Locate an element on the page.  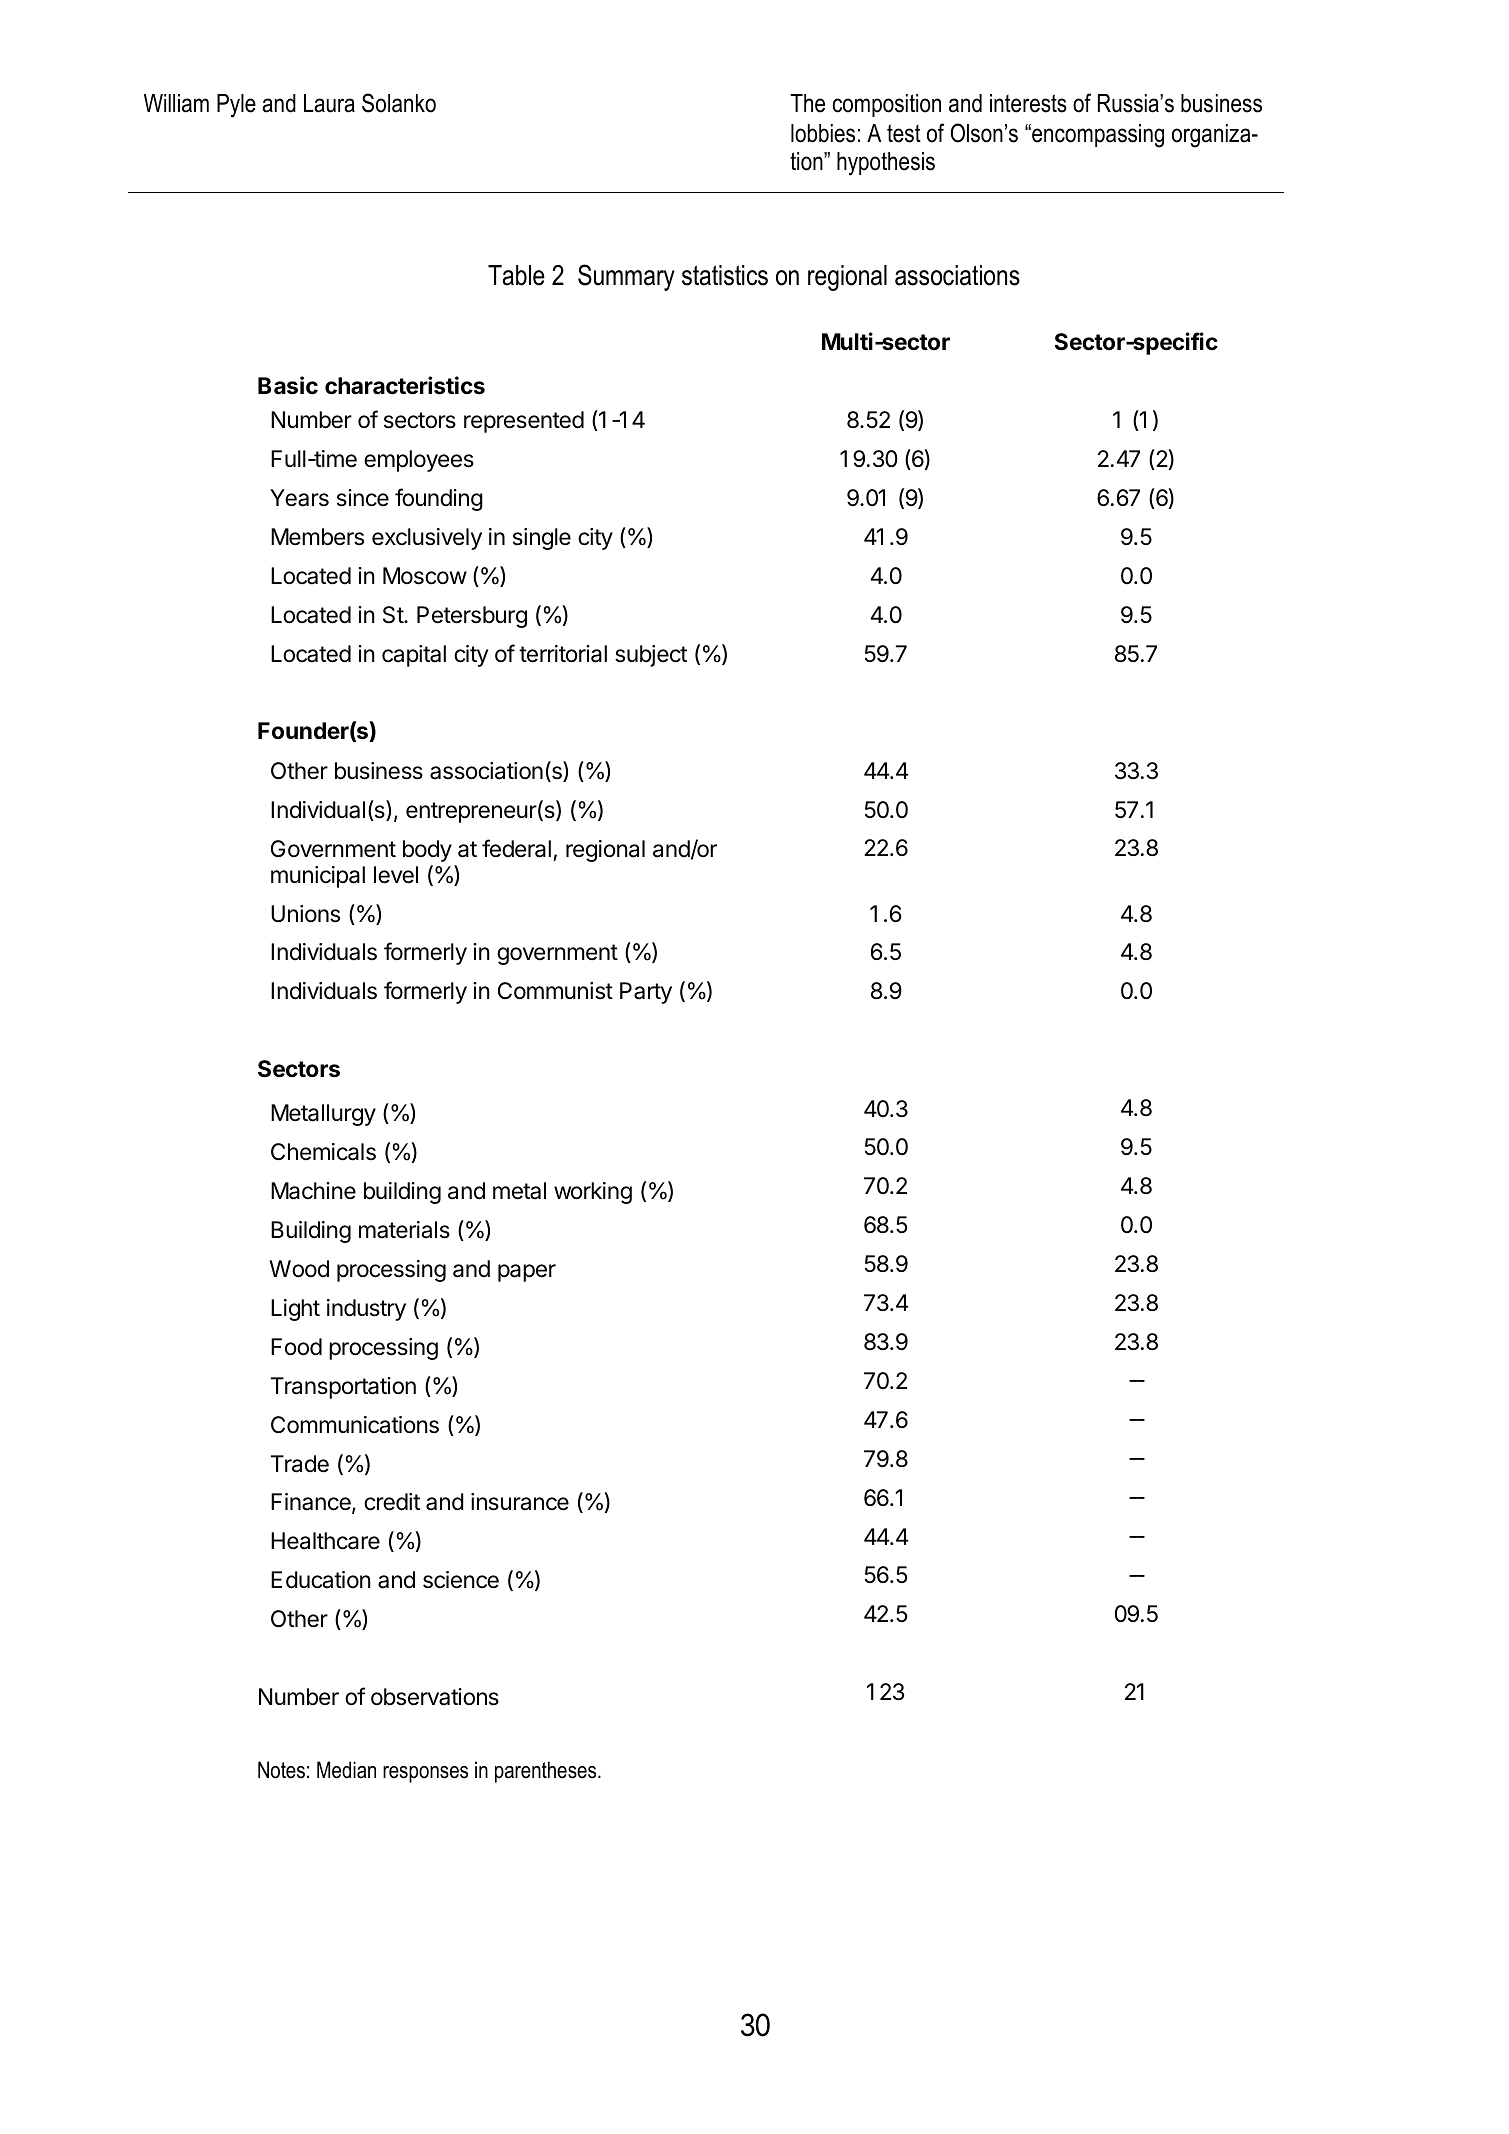
Laura is located at coordinates (329, 103).
